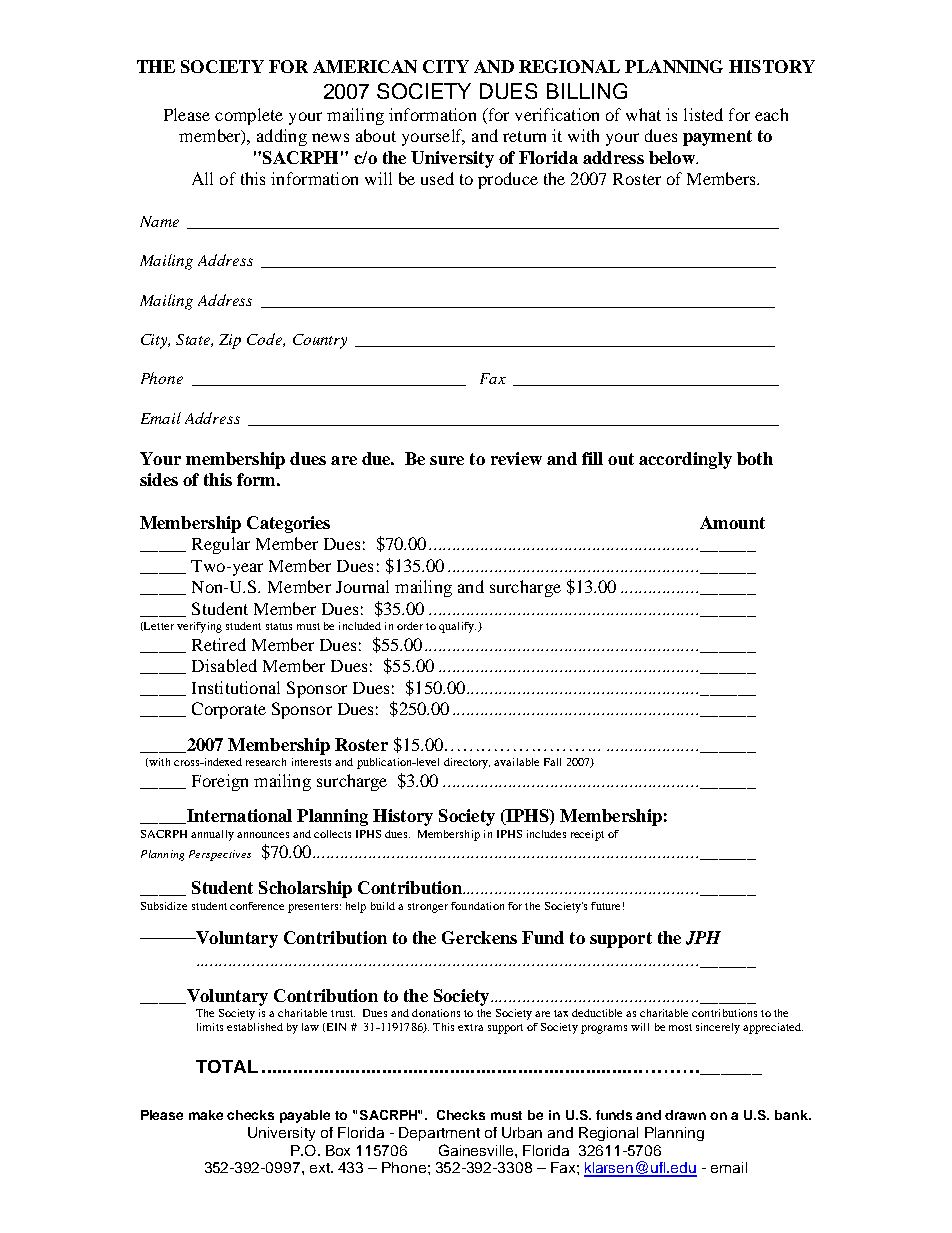  What do you see at coordinates (477, 1150) in the image?
I see `Gainesville` at bounding box center [477, 1150].
